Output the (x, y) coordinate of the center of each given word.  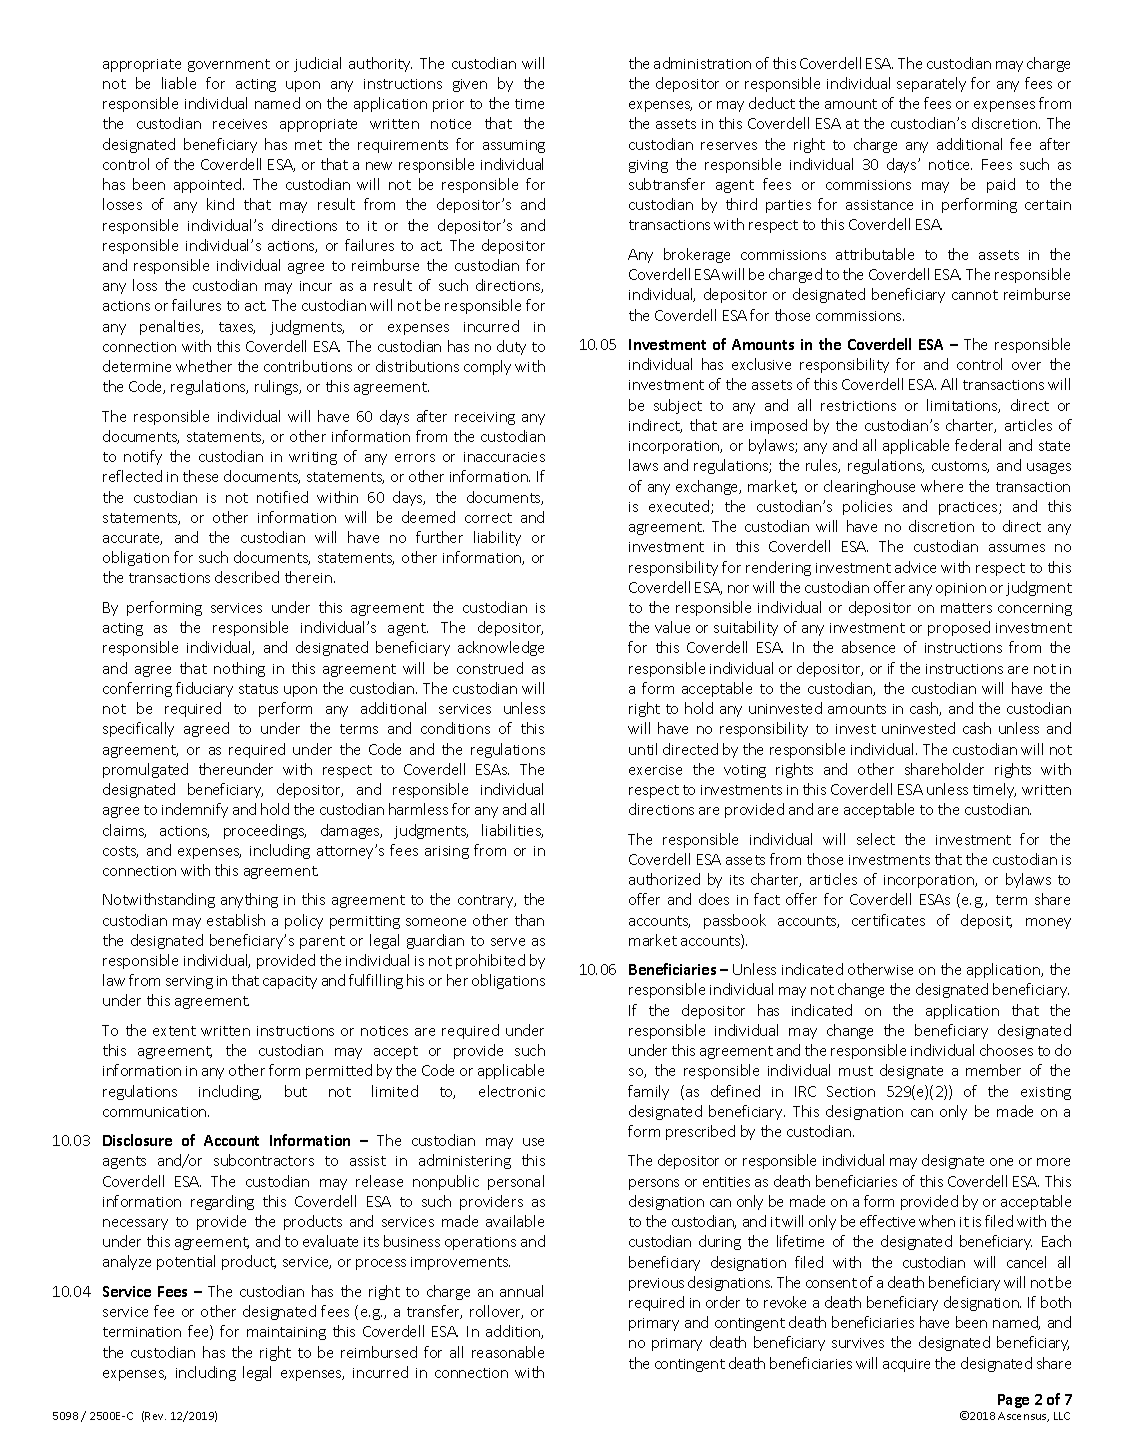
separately (931, 84)
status (258, 689)
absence (868, 647)
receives (240, 124)
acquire (906, 1365)
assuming (514, 146)
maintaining (286, 1333)
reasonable (508, 1352)
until (643, 749)
